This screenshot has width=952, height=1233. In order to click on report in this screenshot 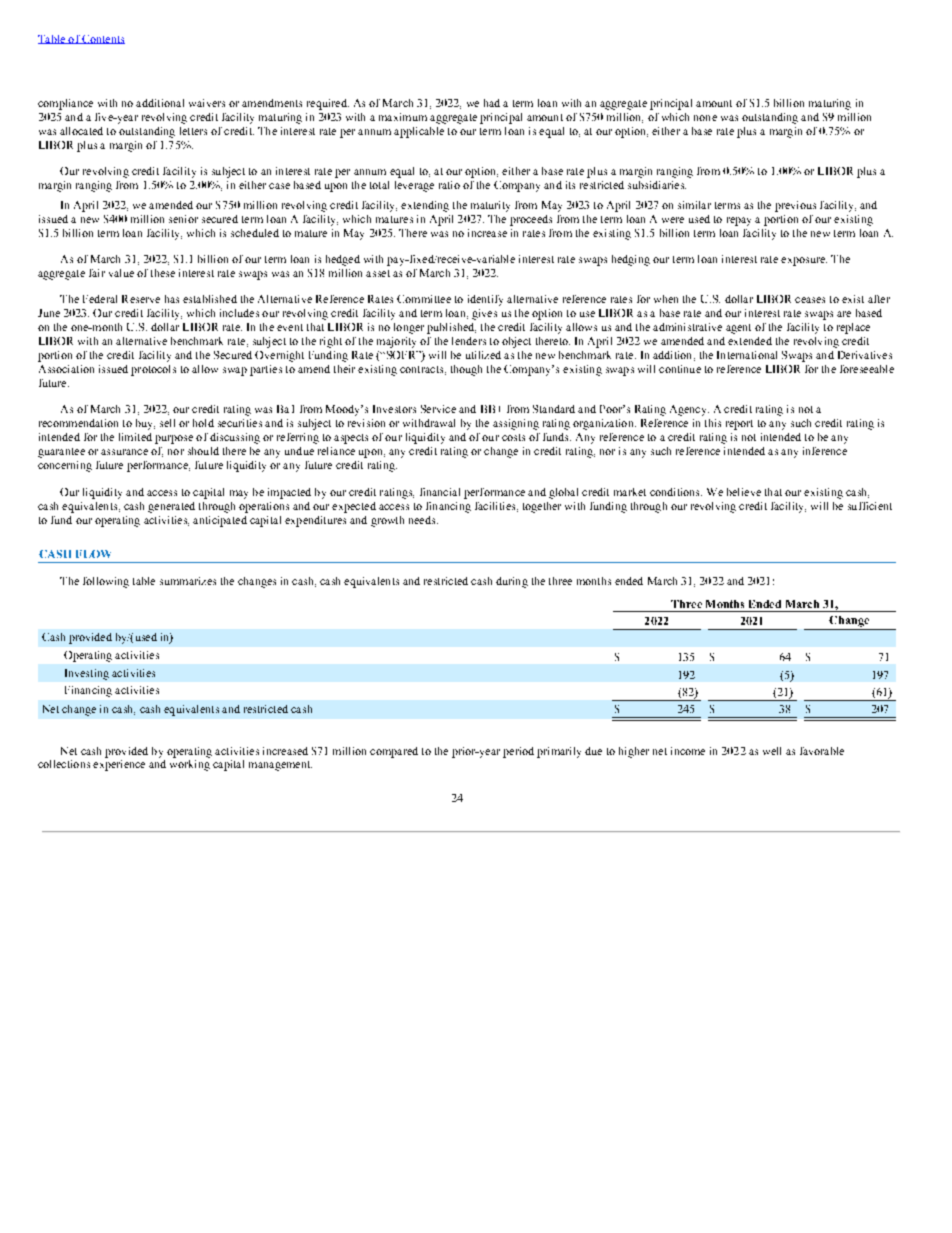, I will do `click(739, 425)`.
